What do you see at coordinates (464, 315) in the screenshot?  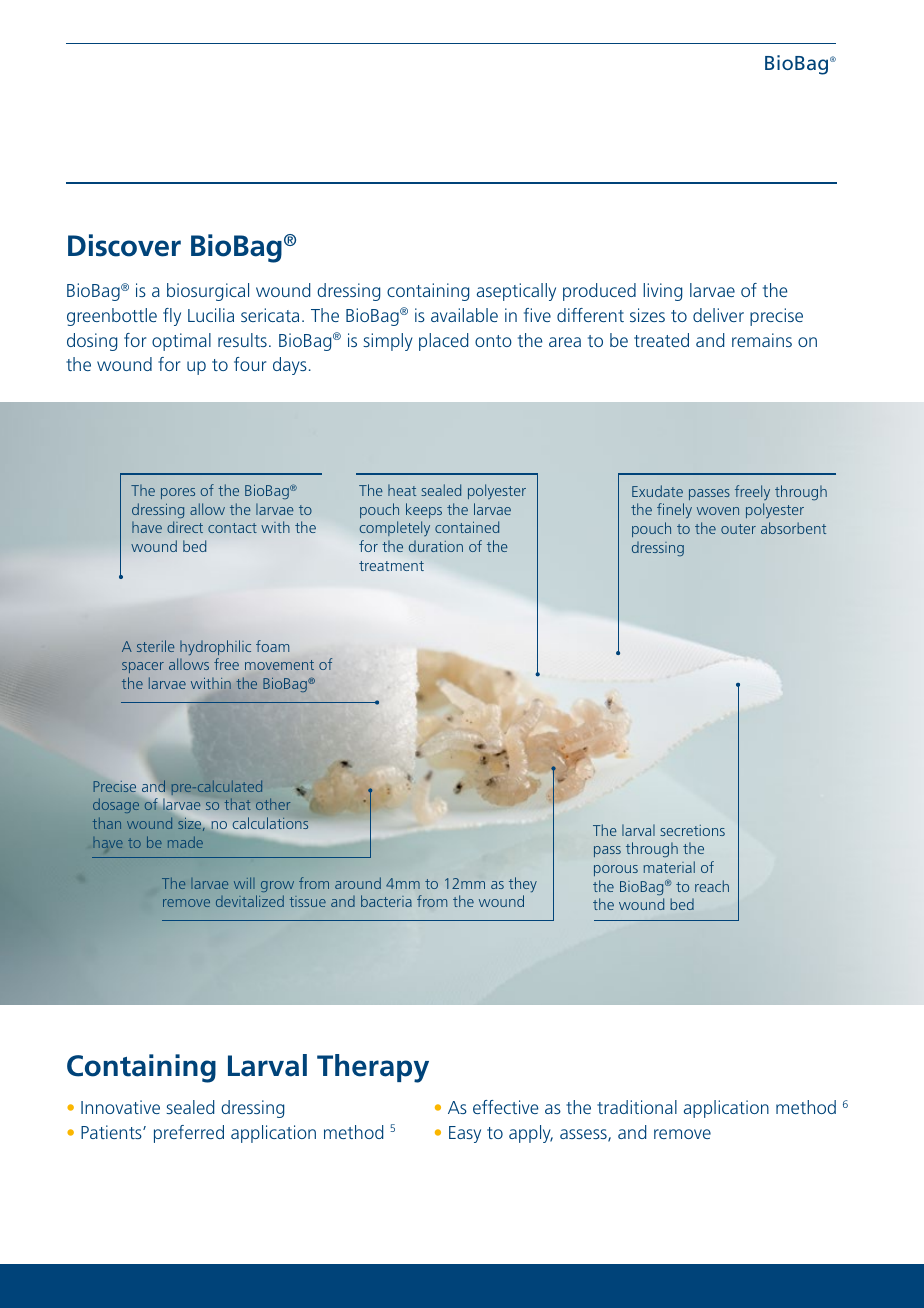 I see `available` at bounding box center [464, 315].
